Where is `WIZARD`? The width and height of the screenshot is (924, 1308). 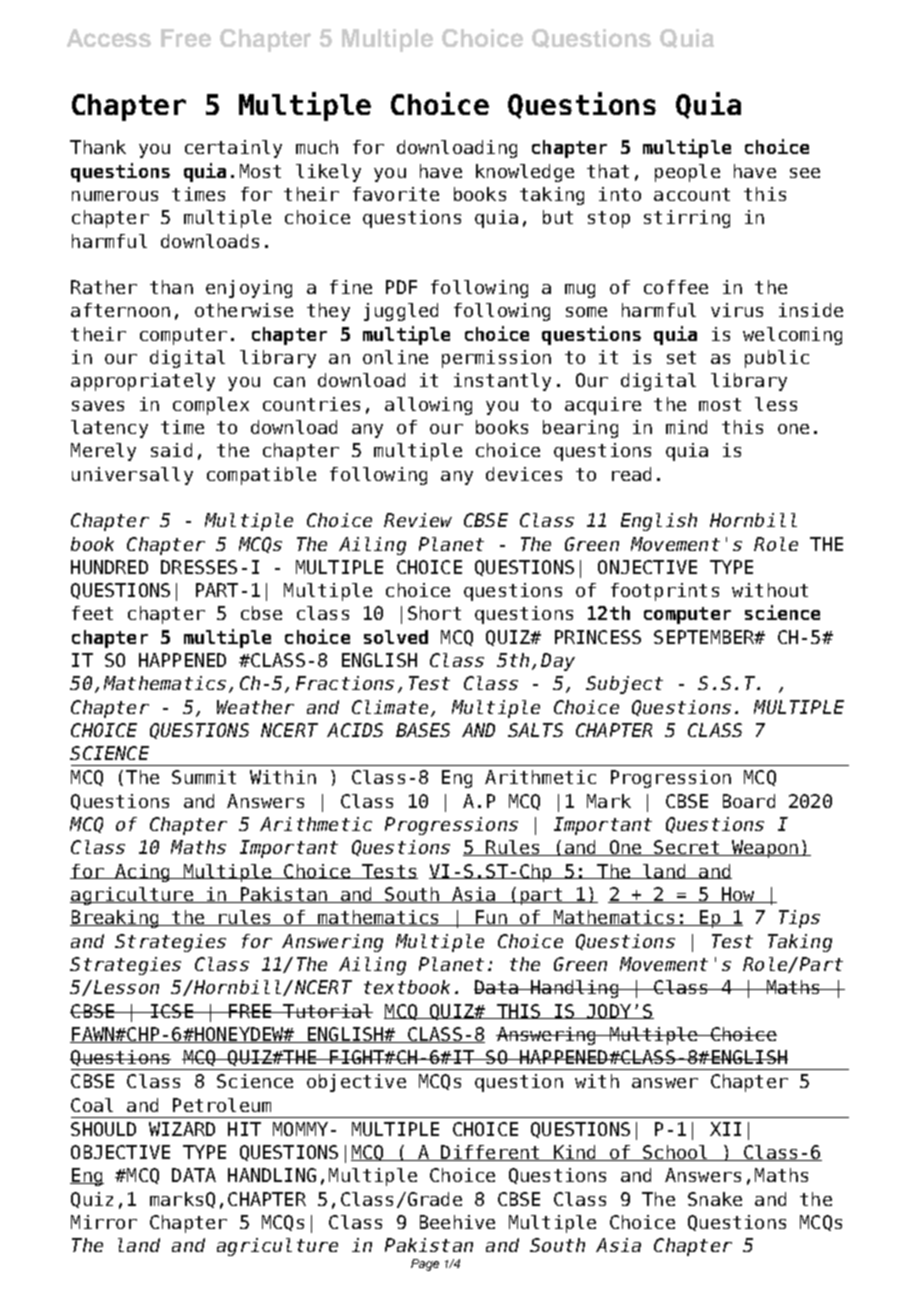
WIZARD is located at coordinates (182, 1129).
